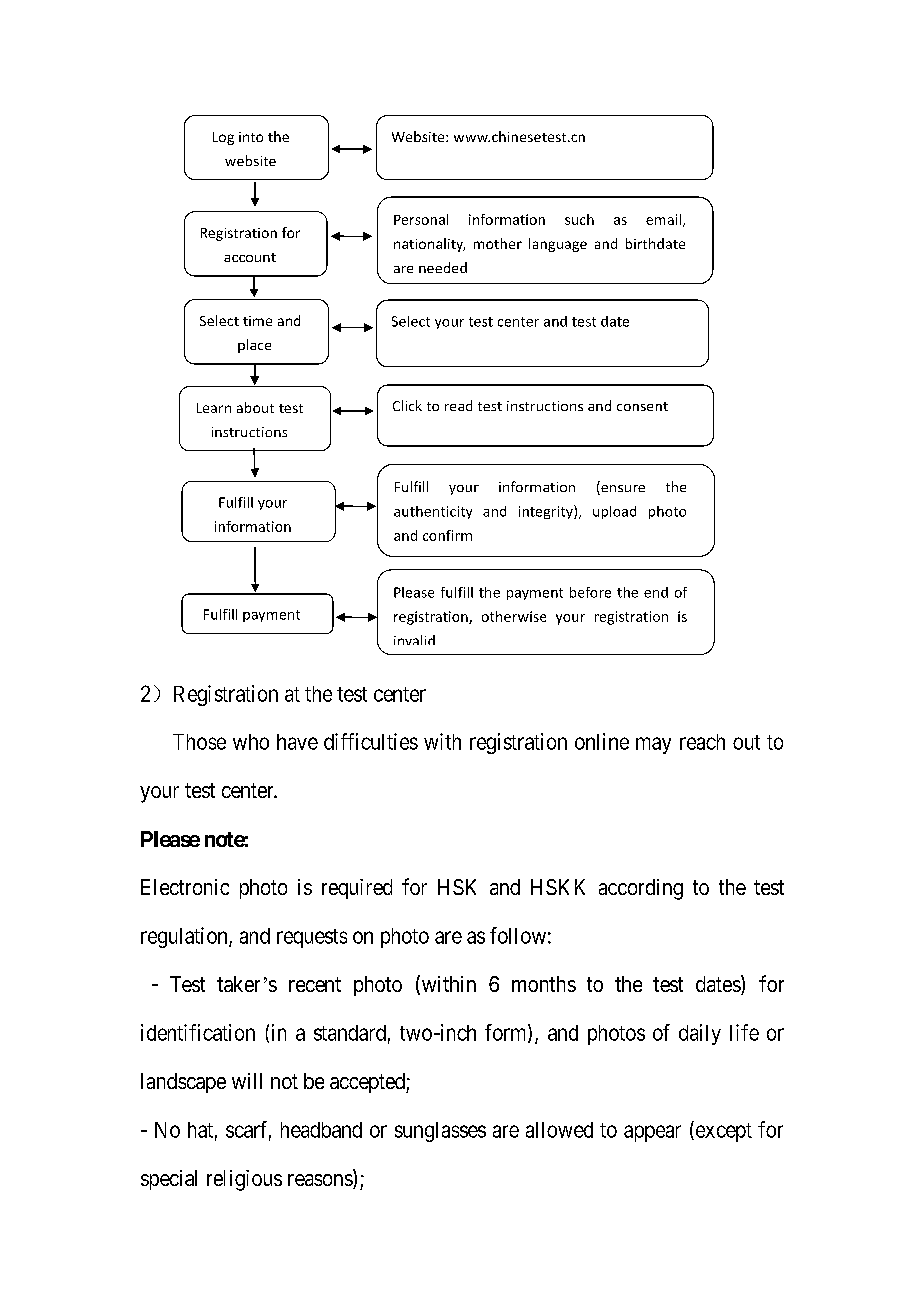  What do you see at coordinates (255, 407) in the document?
I see `about` at bounding box center [255, 407].
